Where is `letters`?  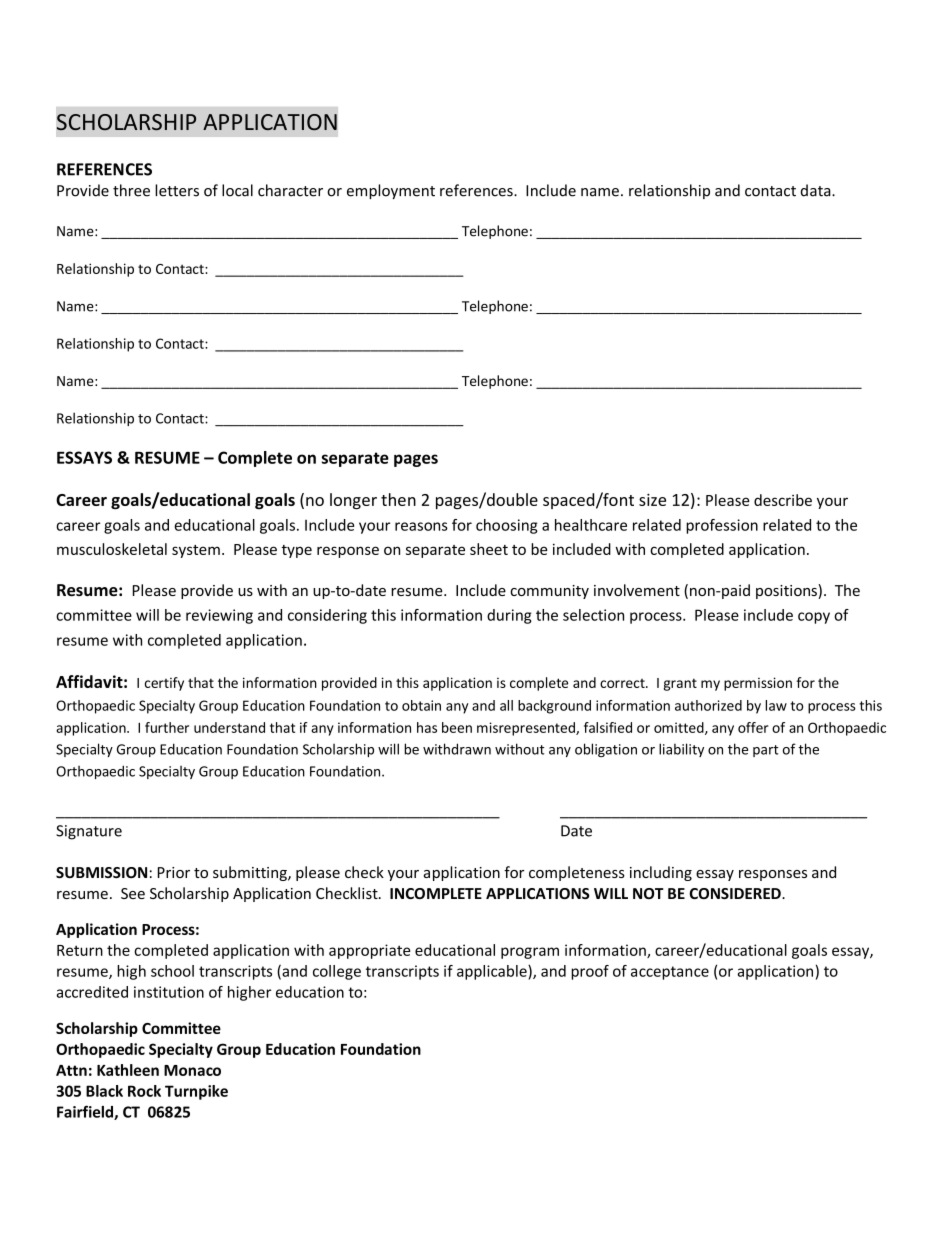
letters is located at coordinates (177, 190).
